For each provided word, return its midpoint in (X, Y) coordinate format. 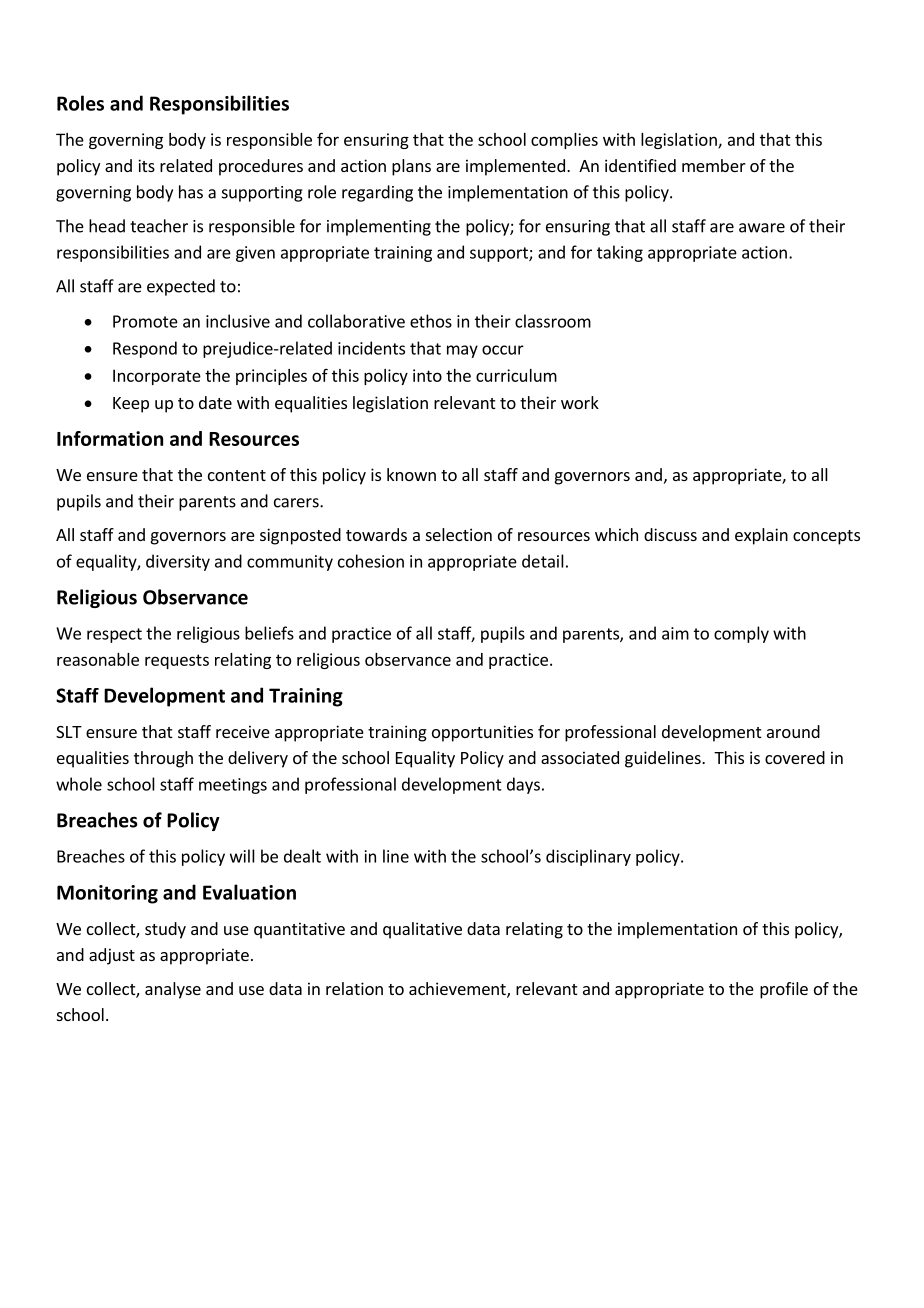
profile (784, 990)
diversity (178, 562)
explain (761, 536)
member (714, 165)
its (146, 165)
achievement (458, 990)
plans (411, 167)
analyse (173, 990)
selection (459, 534)
